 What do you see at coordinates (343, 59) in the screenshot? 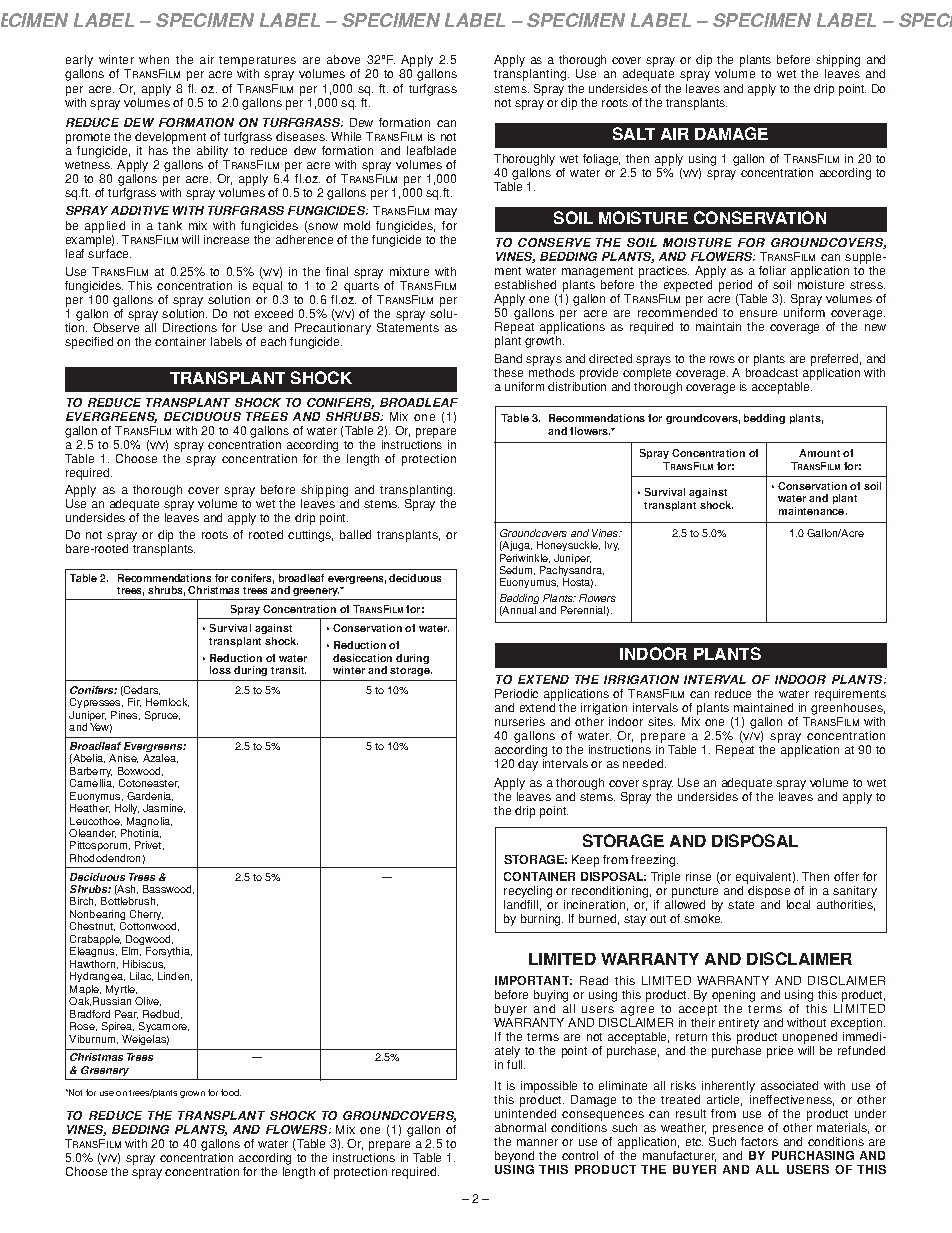
I see `above` at bounding box center [343, 59].
